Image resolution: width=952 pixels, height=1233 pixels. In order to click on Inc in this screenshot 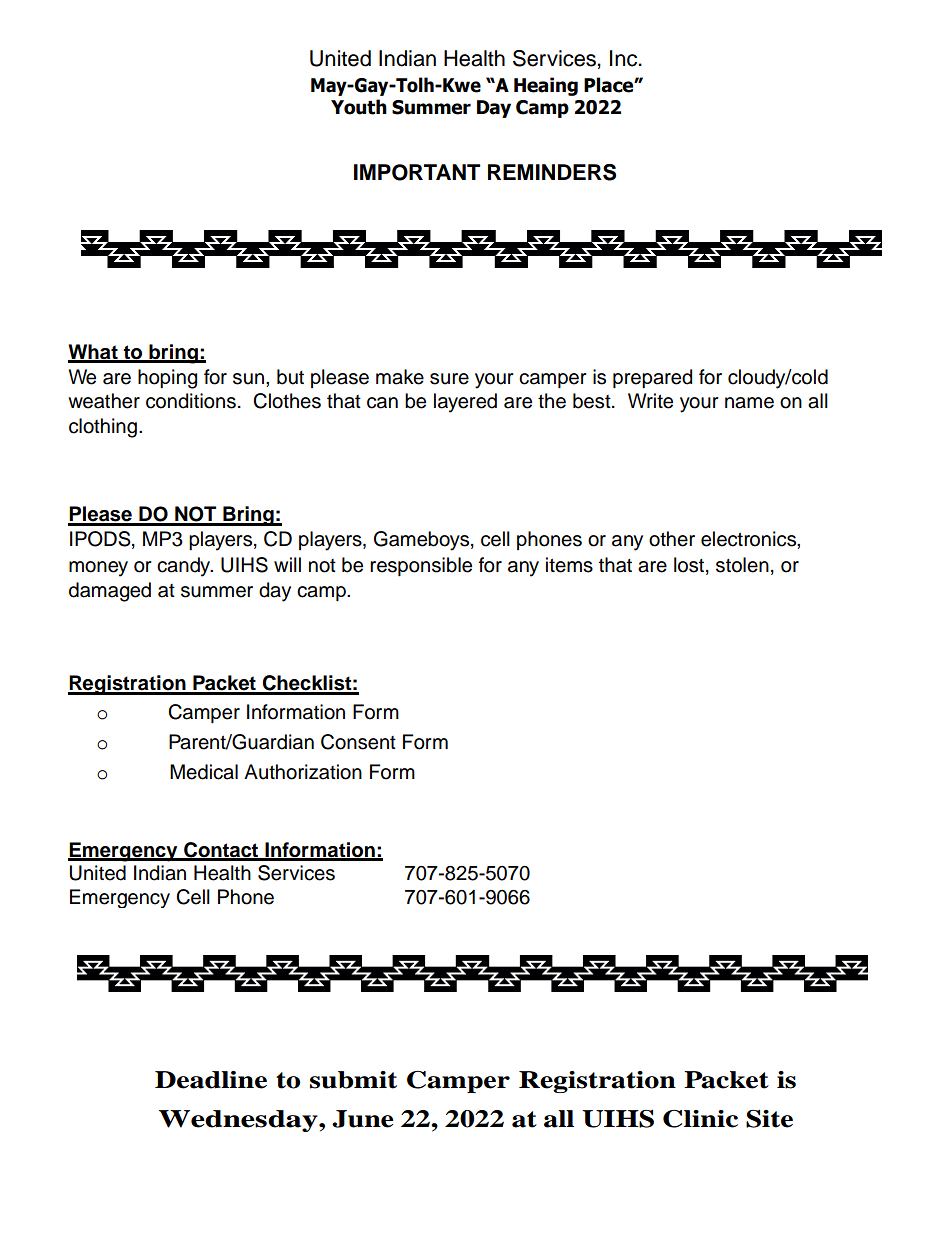, I will do `click(624, 58)`.
